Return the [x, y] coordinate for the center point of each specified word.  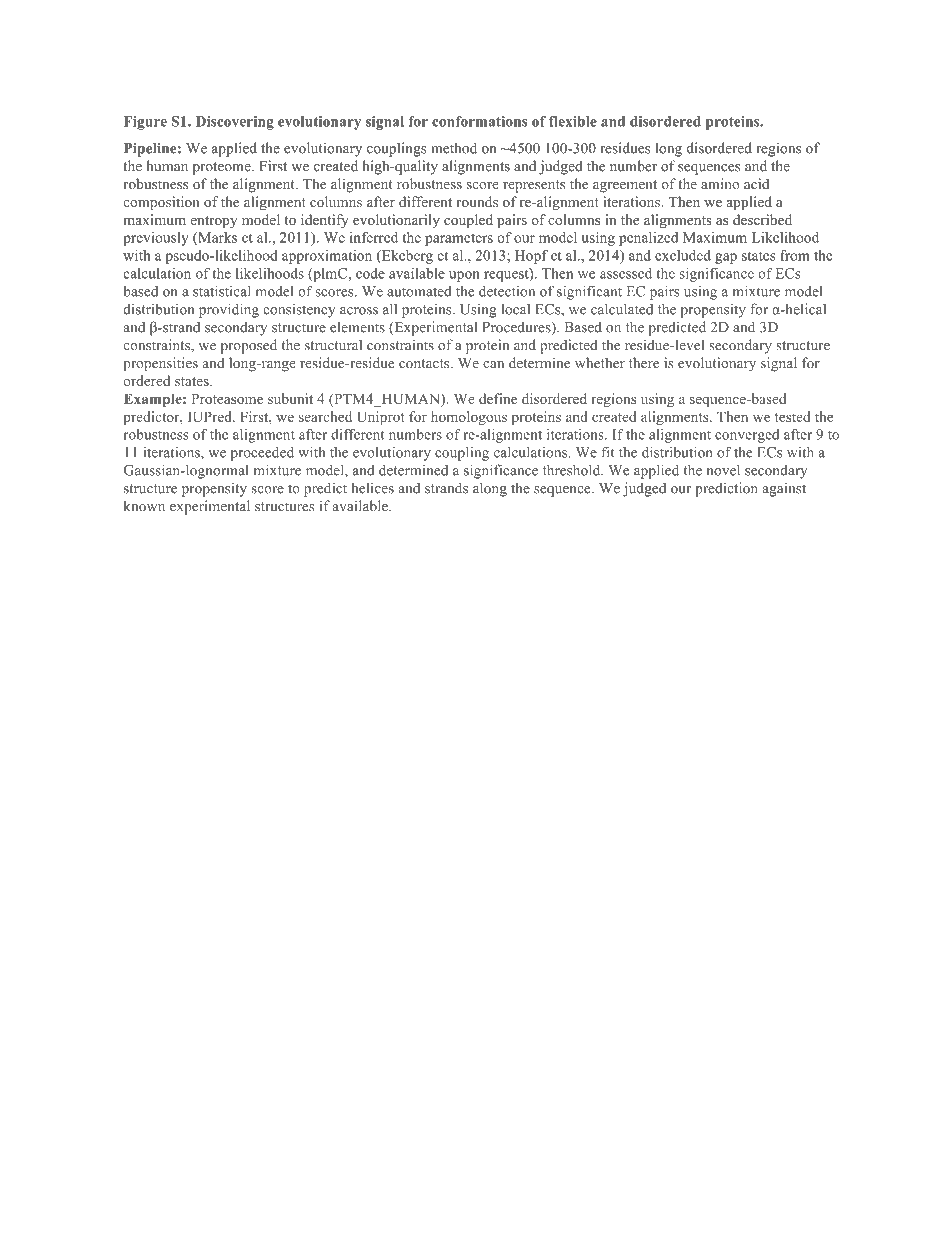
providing [229, 310]
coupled [468, 221]
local [515, 309]
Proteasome [227, 398]
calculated [622, 309]
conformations [479, 121]
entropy [213, 222]
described [762, 219]
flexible [573, 121]
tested [792, 416]
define [498, 398]
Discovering [235, 123]
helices [372, 488]
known [144, 506]
